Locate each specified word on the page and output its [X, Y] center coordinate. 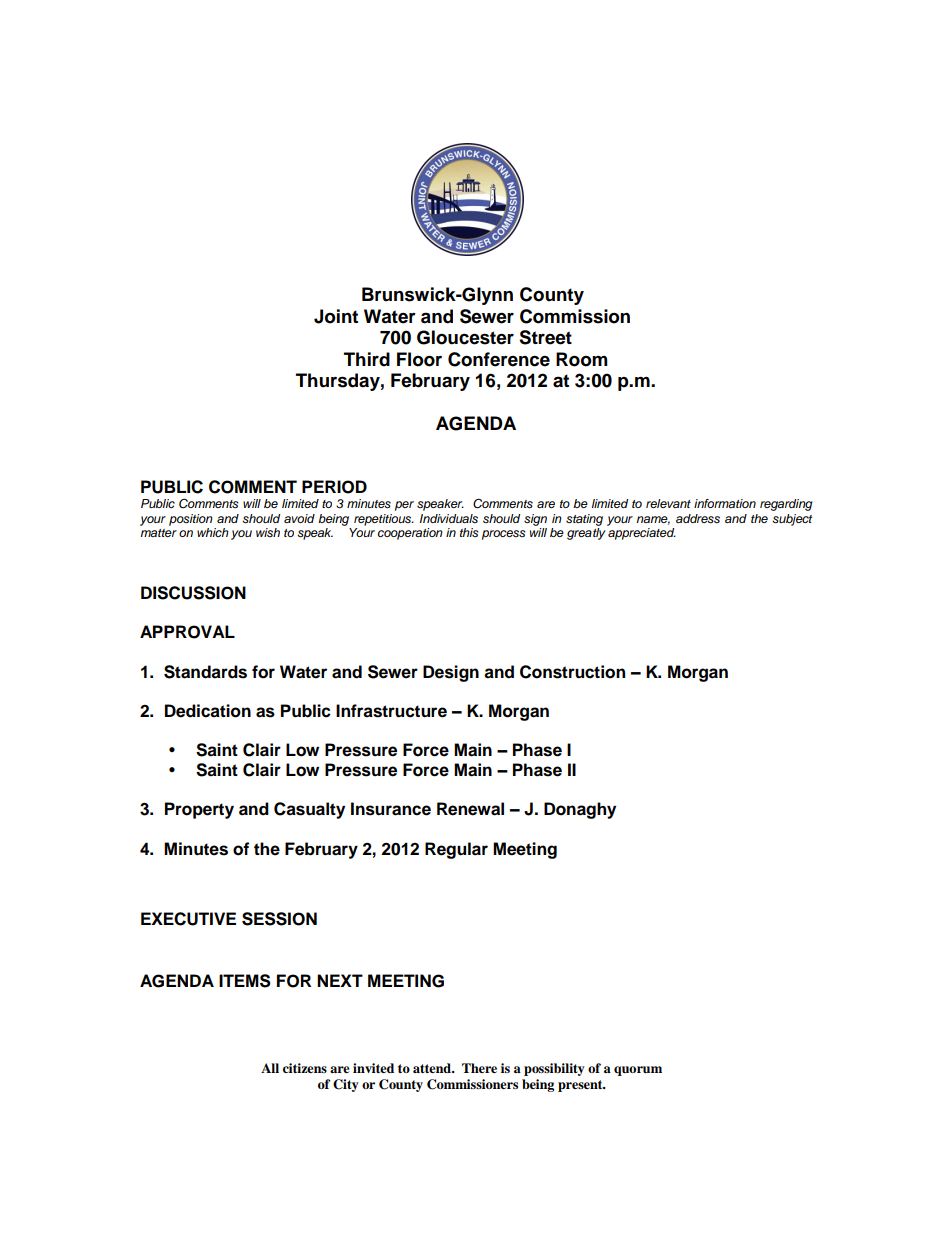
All [270, 1068]
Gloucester [465, 337]
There [479, 1068]
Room [582, 359]
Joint [336, 316]
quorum [638, 1071]
